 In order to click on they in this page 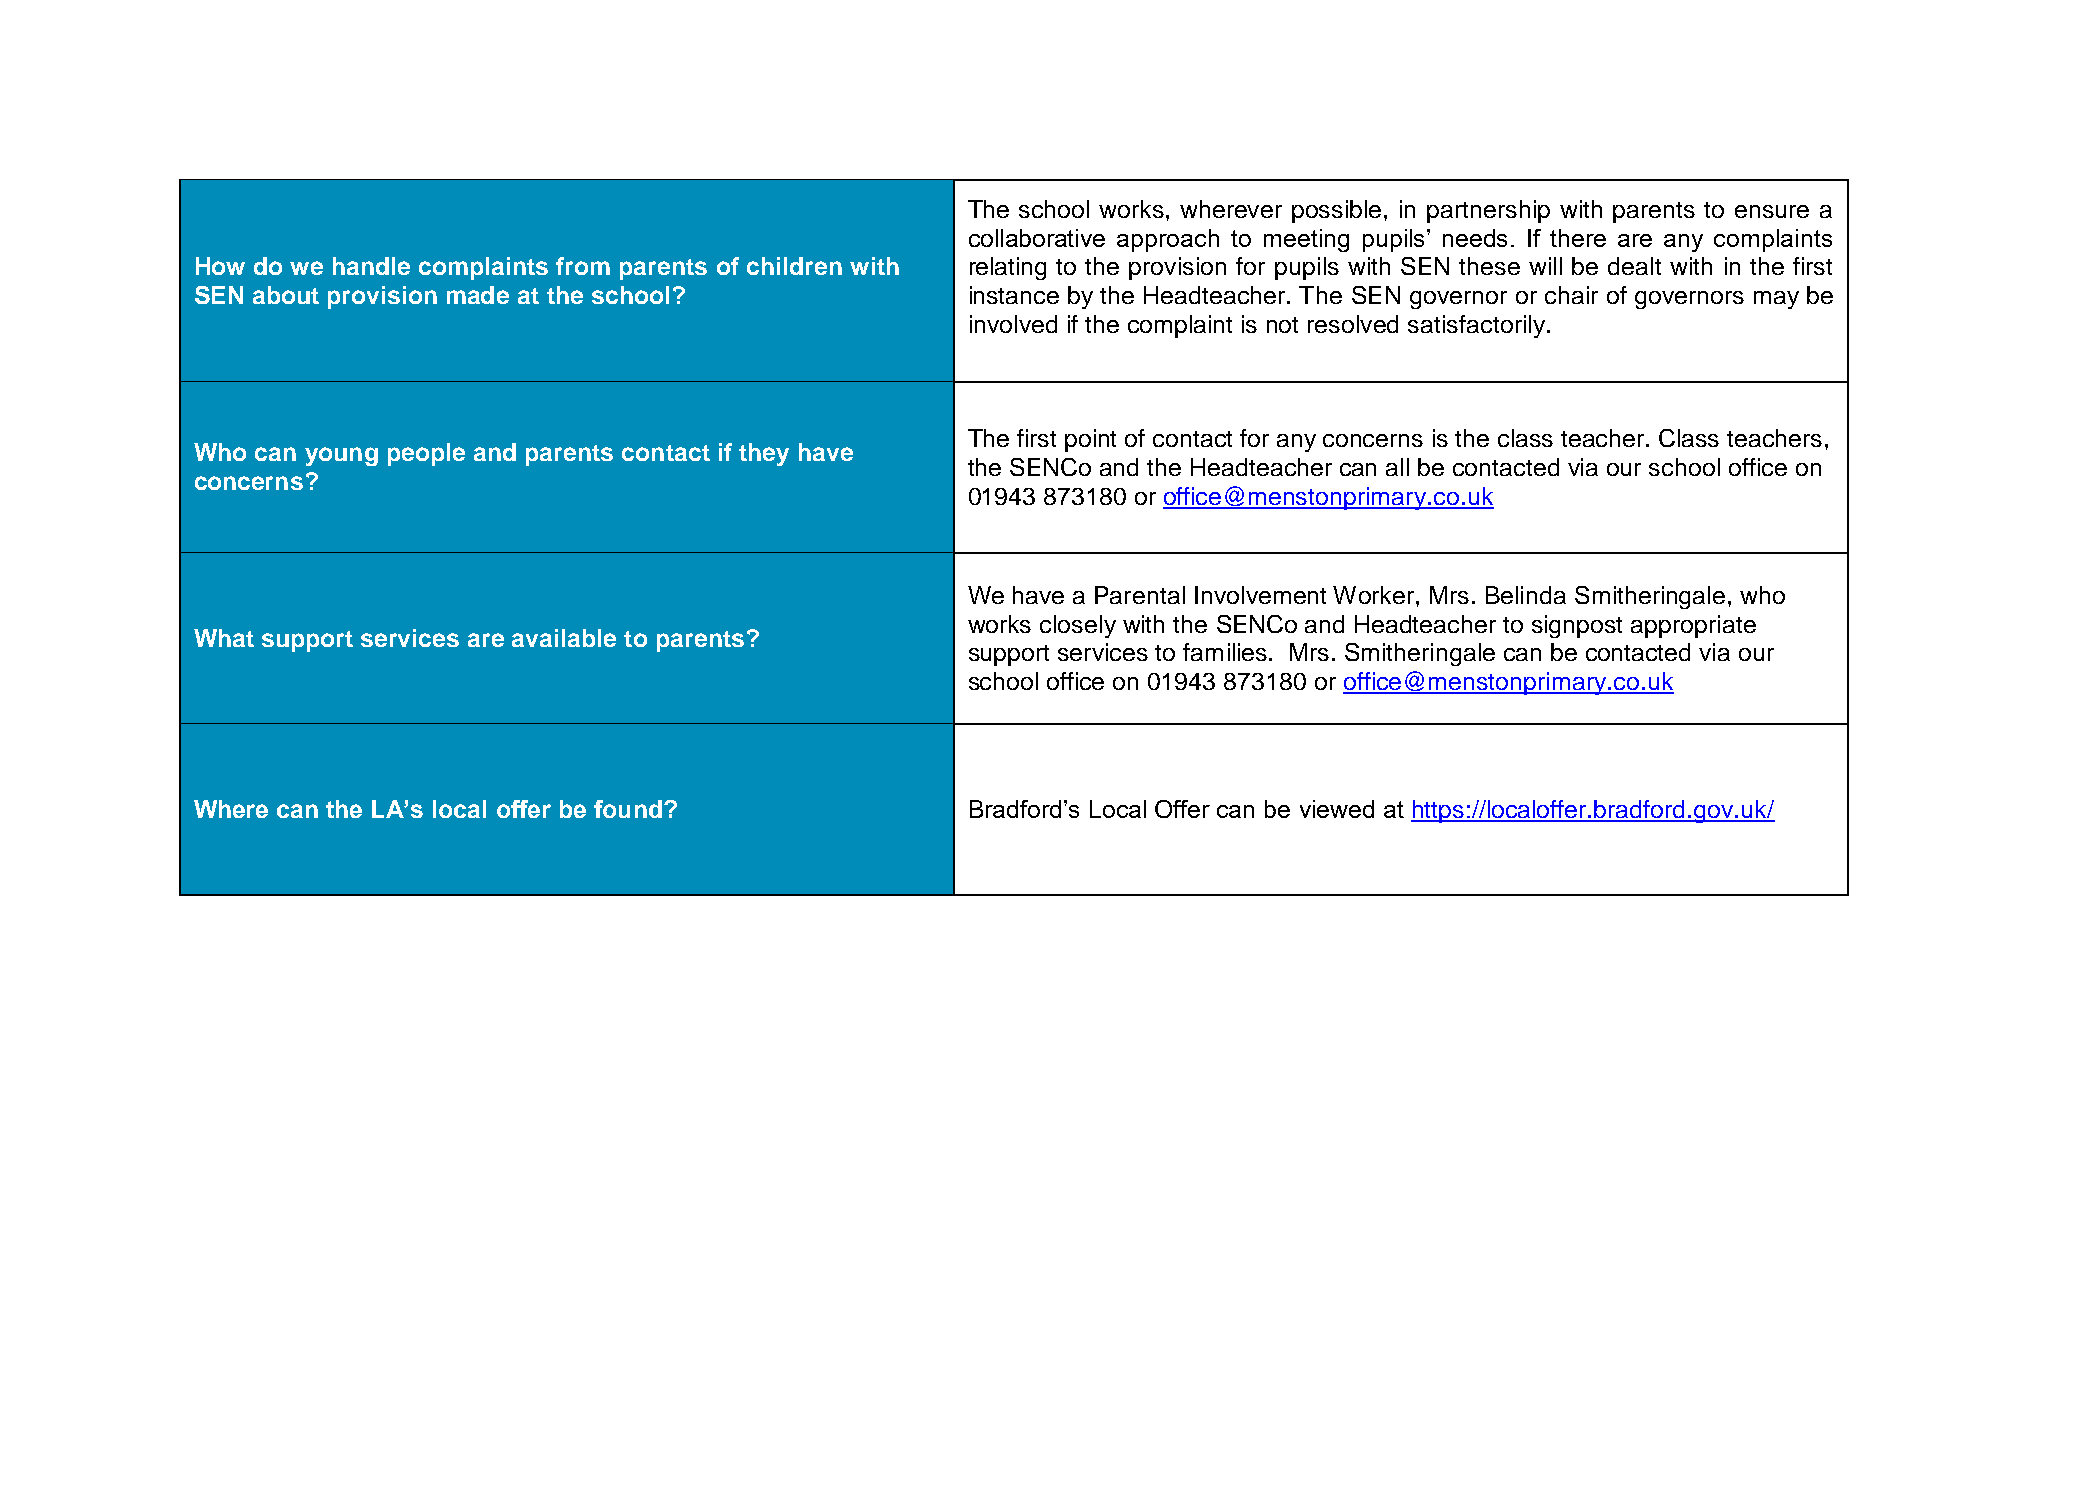, I will do `click(764, 454)`.
